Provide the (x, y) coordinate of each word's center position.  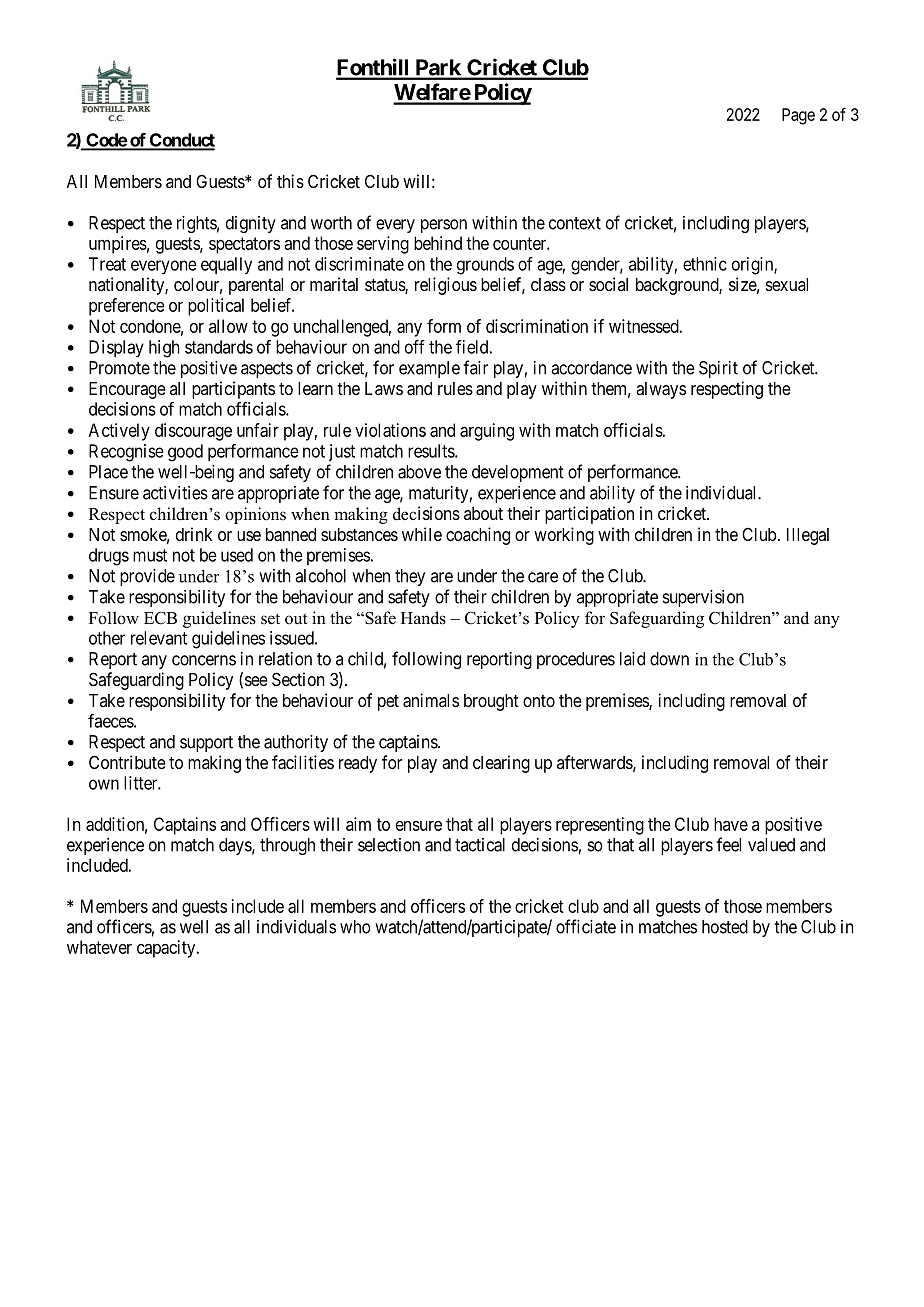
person (444, 226)
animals (431, 700)
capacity (167, 949)
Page (798, 116)
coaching (478, 536)
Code (106, 141)
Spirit (718, 369)
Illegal (808, 536)
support (206, 744)
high (164, 349)
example (429, 369)
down (669, 659)
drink (194, 534)
